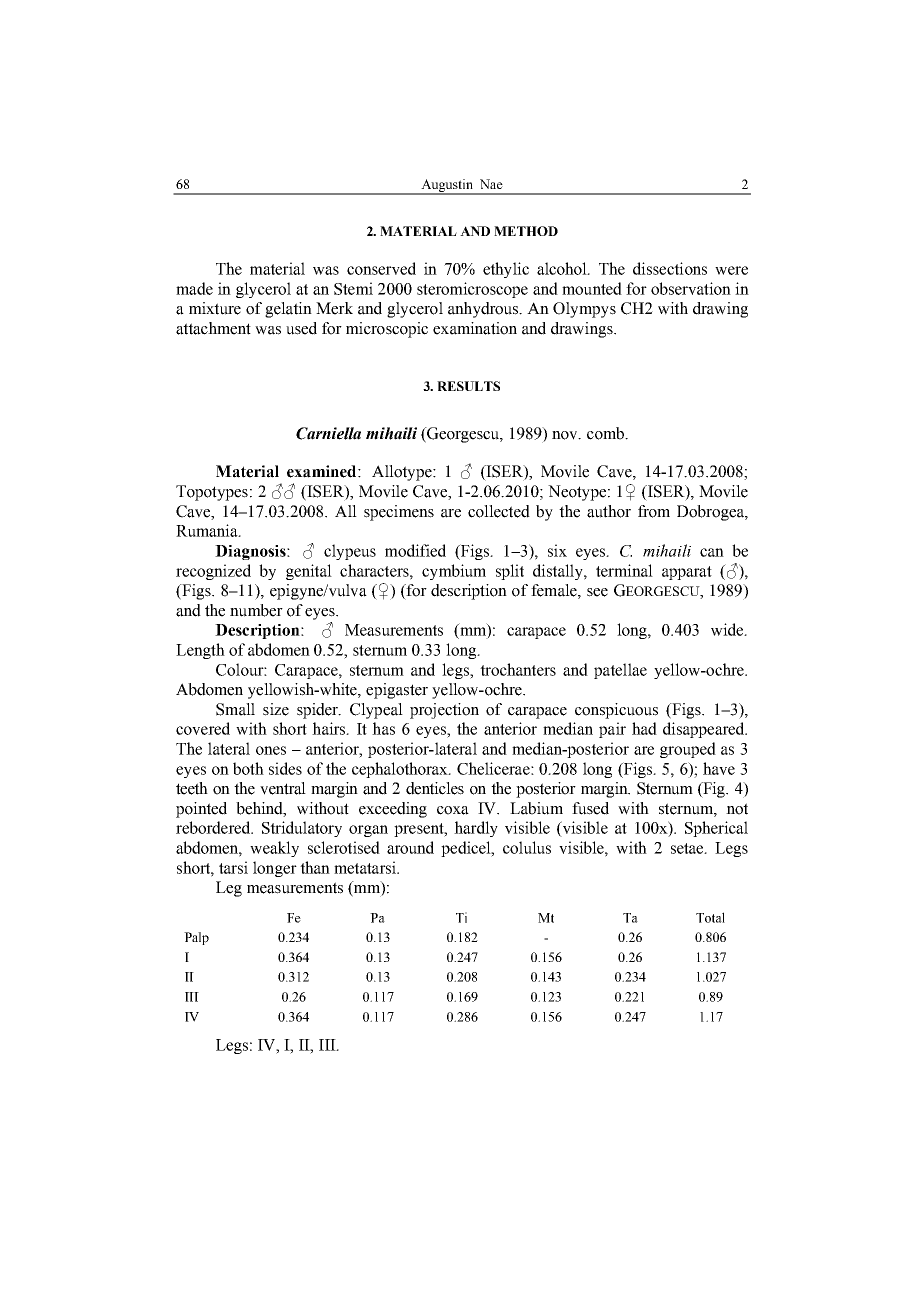  What do you see at coordinates (670, 268) in the screenshot?
I see `dissections` at bounding box center [670, 268].
